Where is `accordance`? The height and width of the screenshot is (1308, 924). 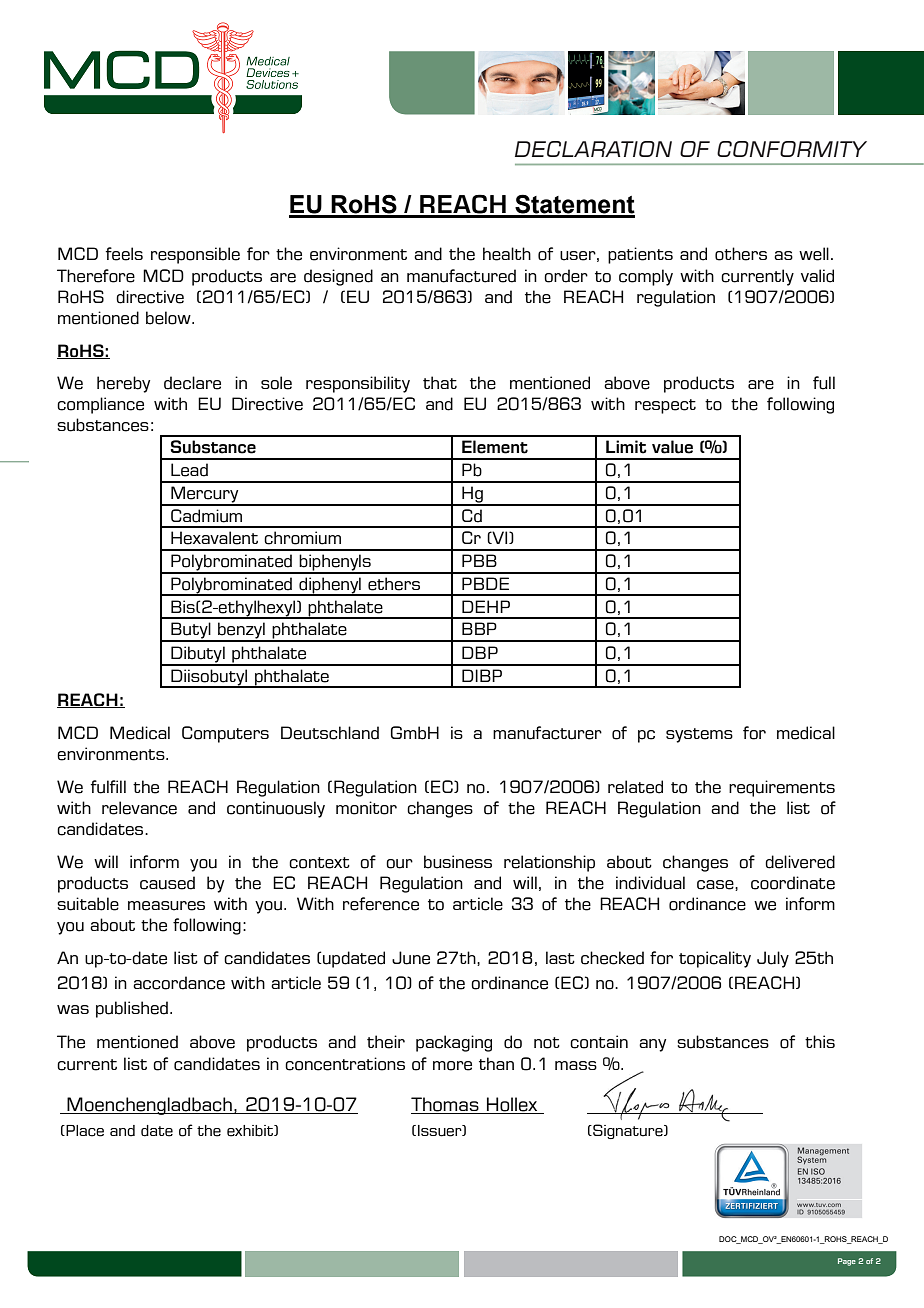 accordance is located at coordinates (179, 983).
